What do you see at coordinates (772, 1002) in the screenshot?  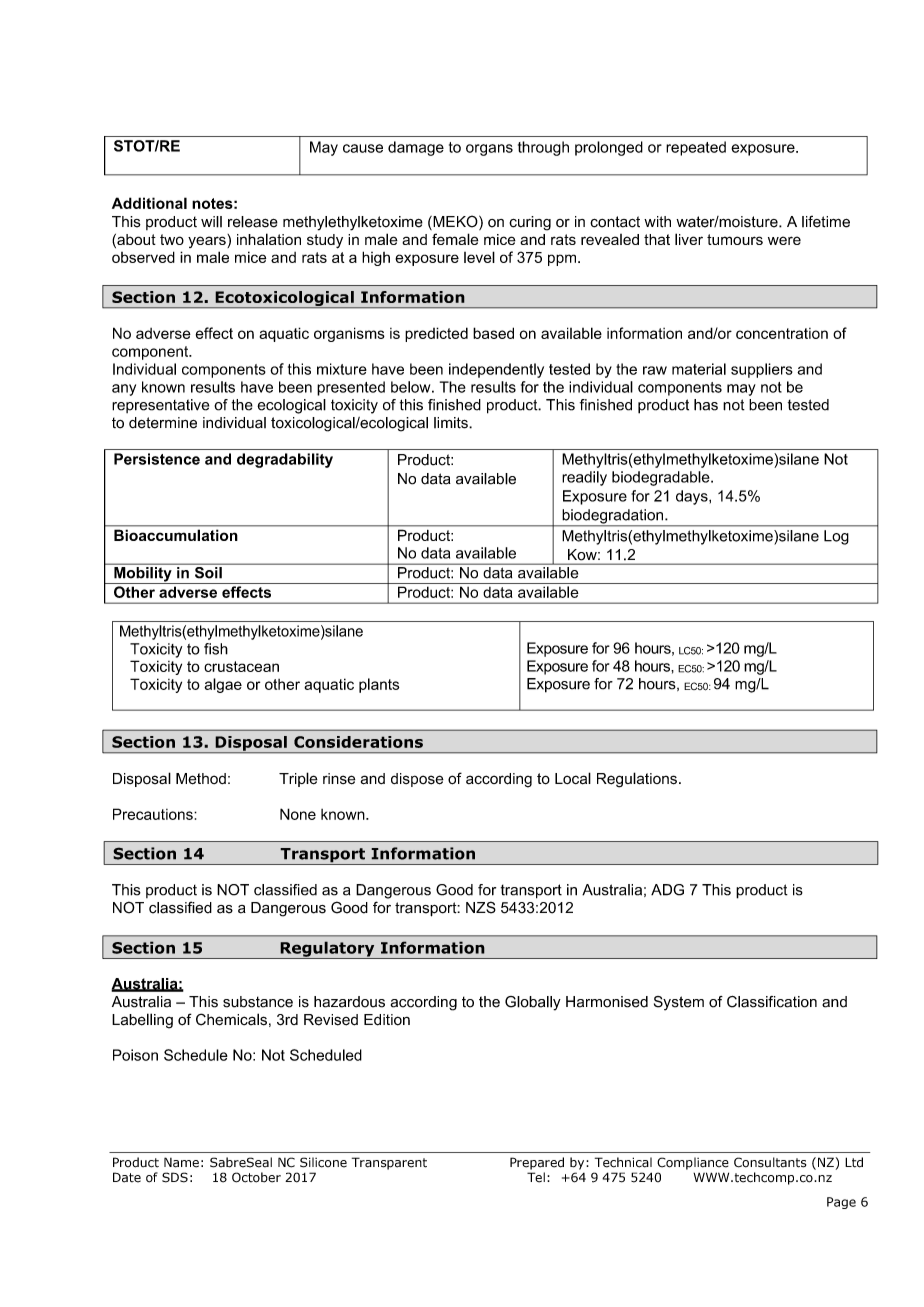 I see `Classification` at bounding box center [772, 1002].
